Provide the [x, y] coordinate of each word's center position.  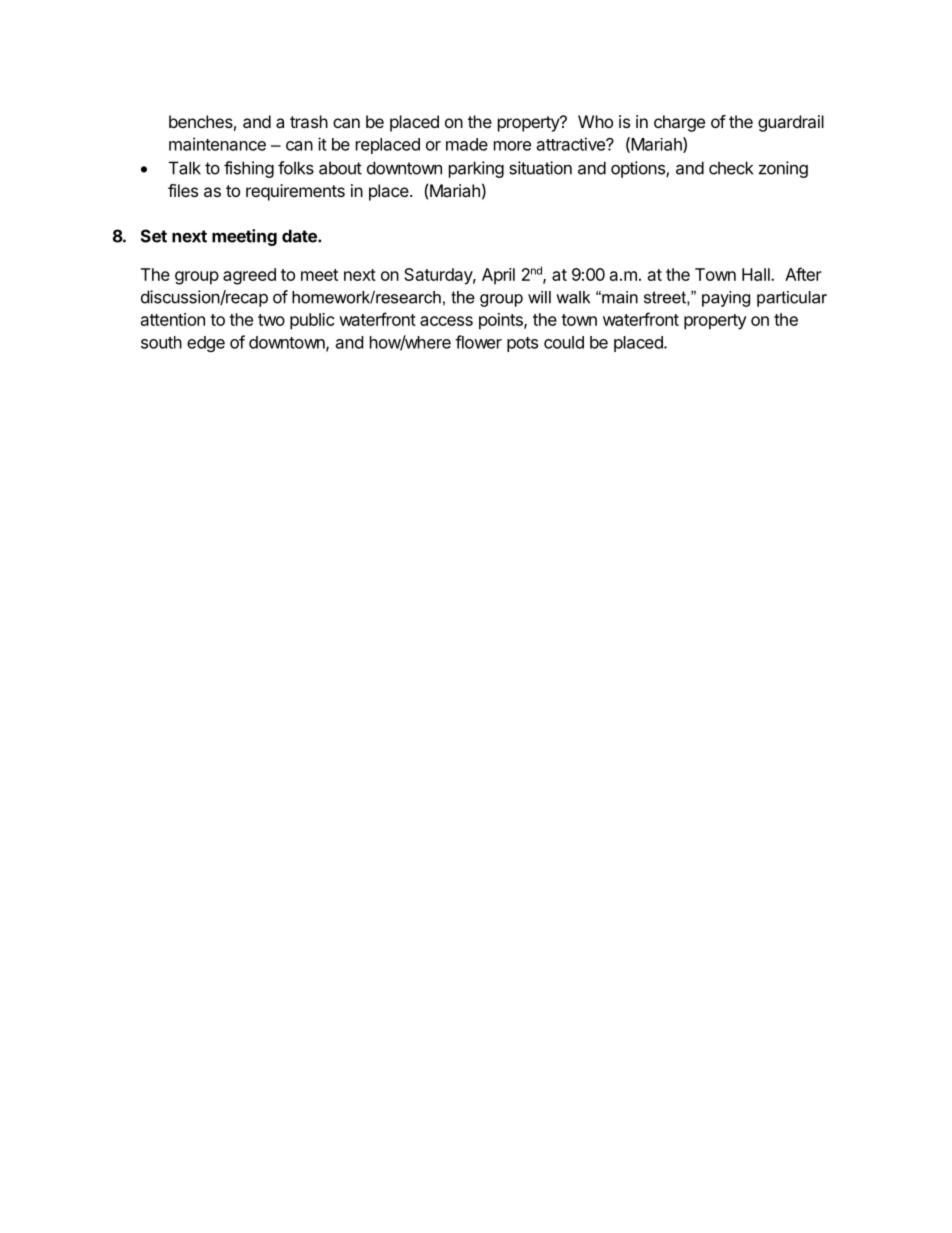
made [467, 144]
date [300, 236]
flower [478, 342]
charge [679, 123]
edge [206, 344]
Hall [757, 274]
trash [309, 121]
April [498, 276]
